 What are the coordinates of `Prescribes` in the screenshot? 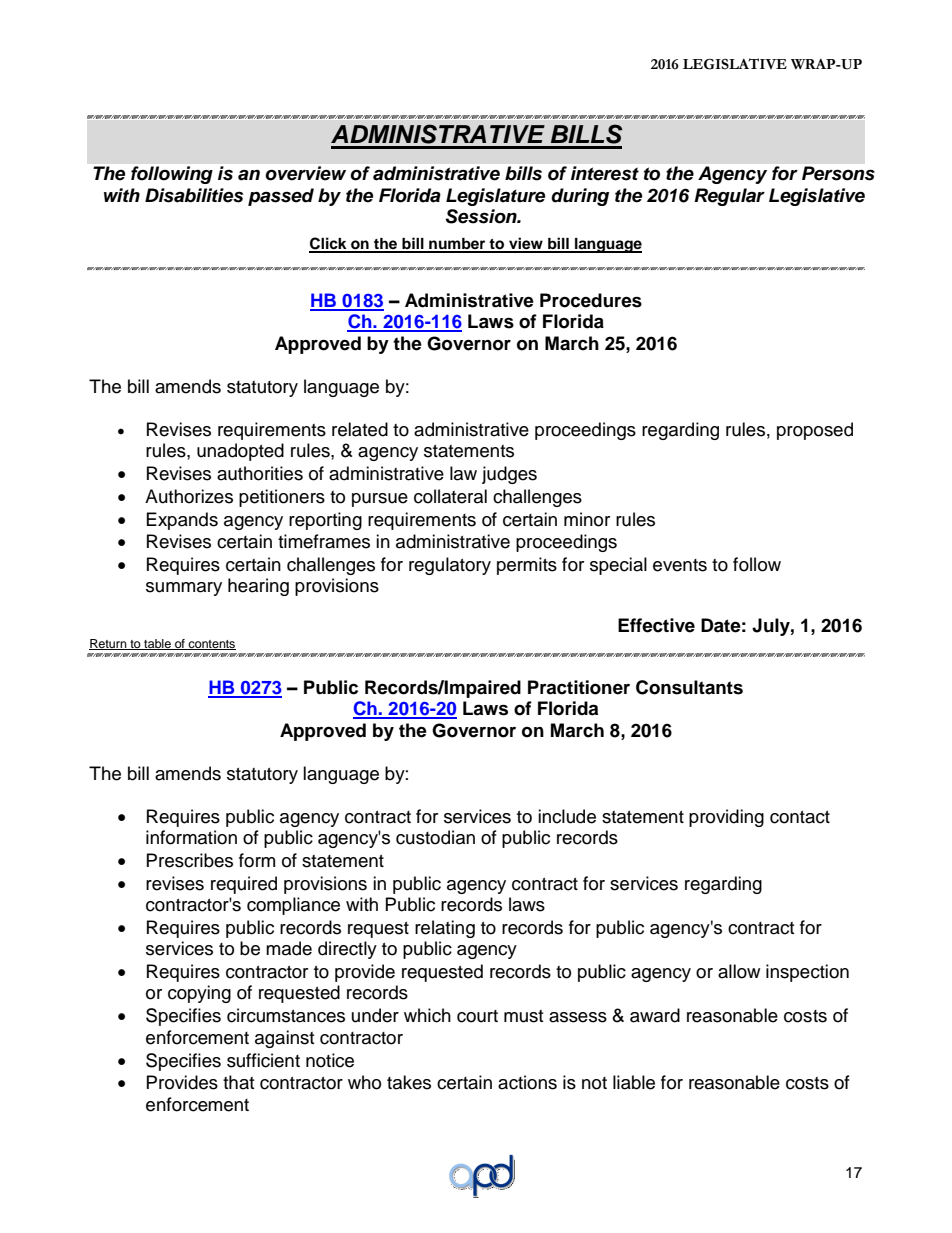 It's located at (190, 860).
